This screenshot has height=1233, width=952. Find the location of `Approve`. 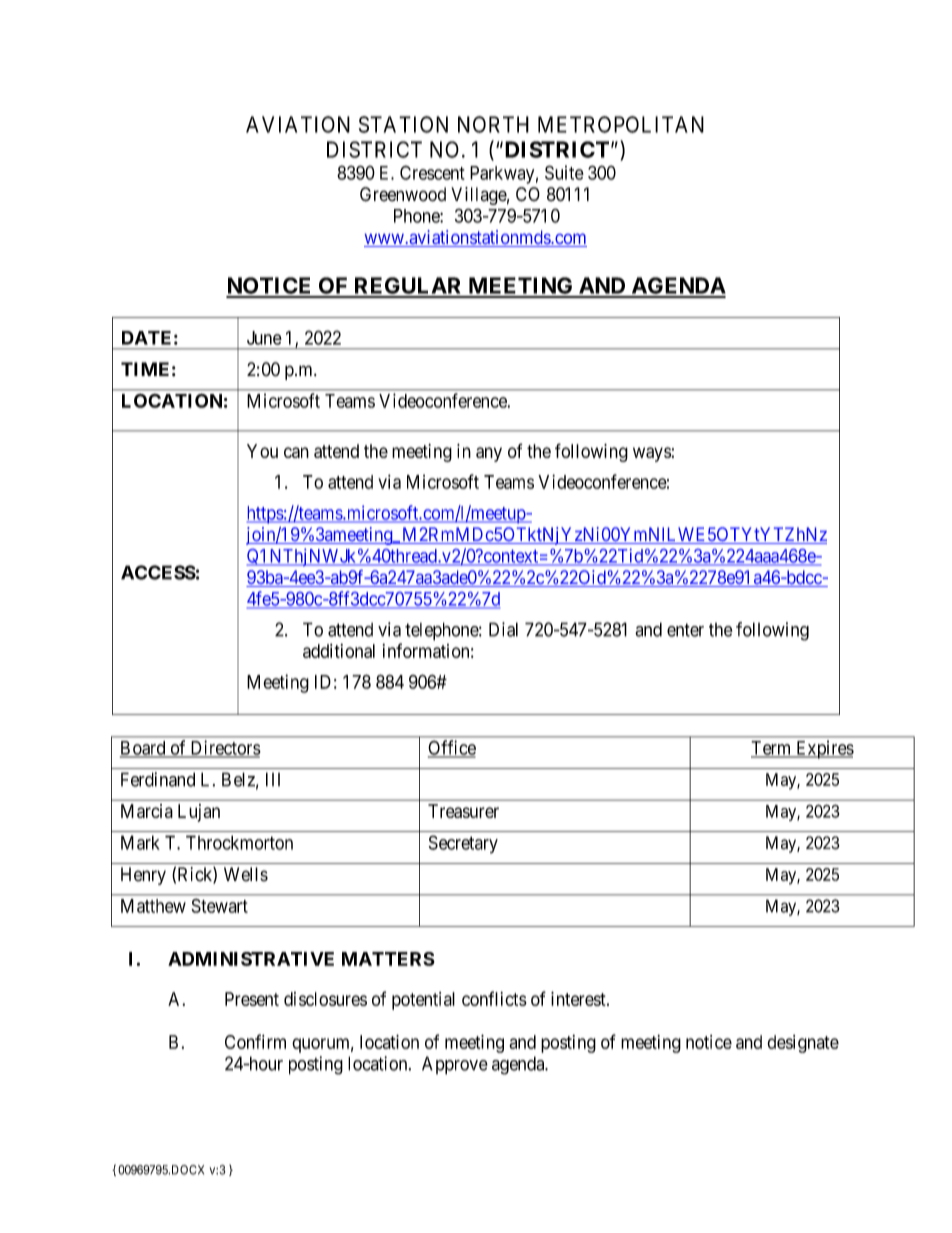

Approve is located at coordinates (455, 1065).
